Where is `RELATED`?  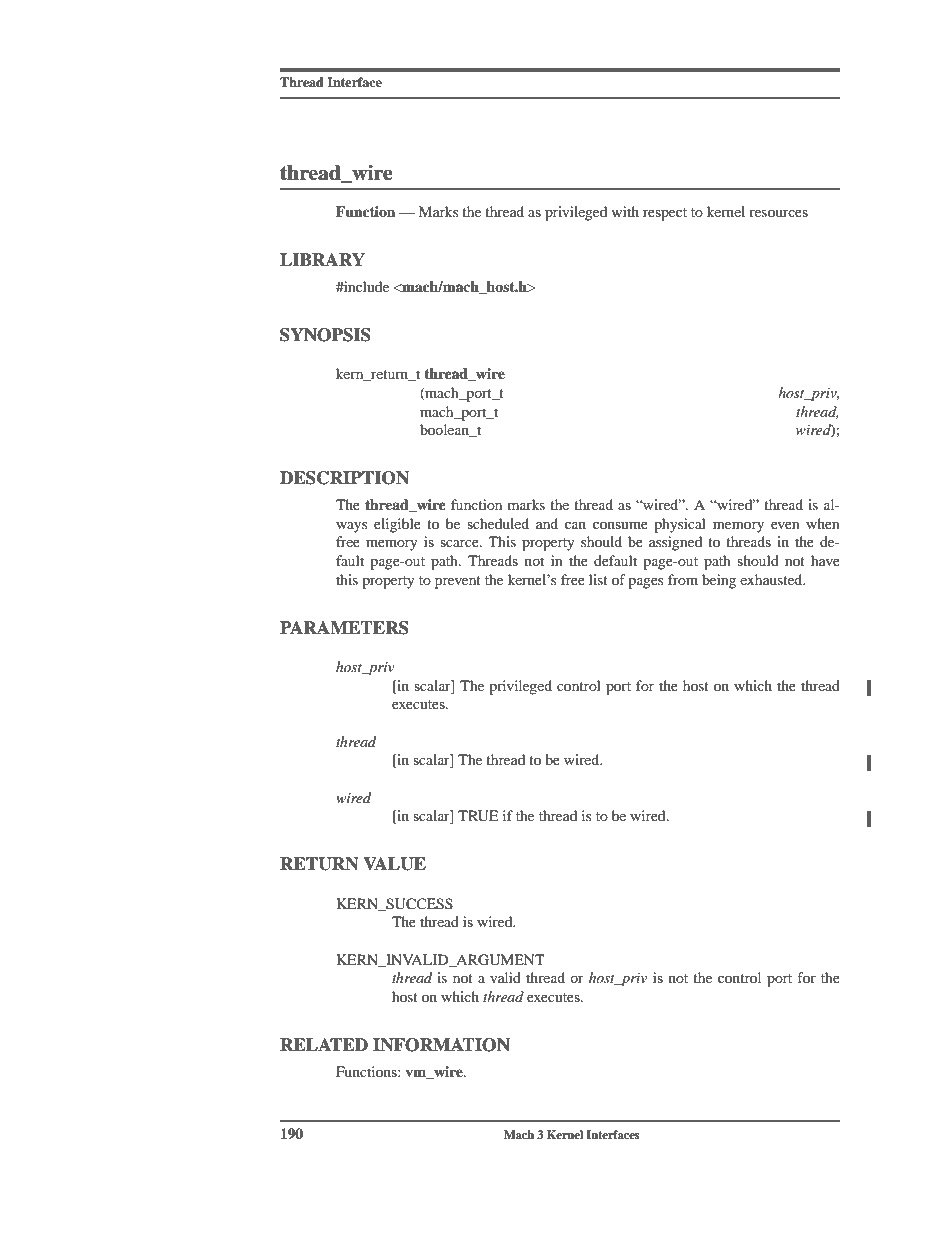 RELATED is located at coordinates (324, 1044).
